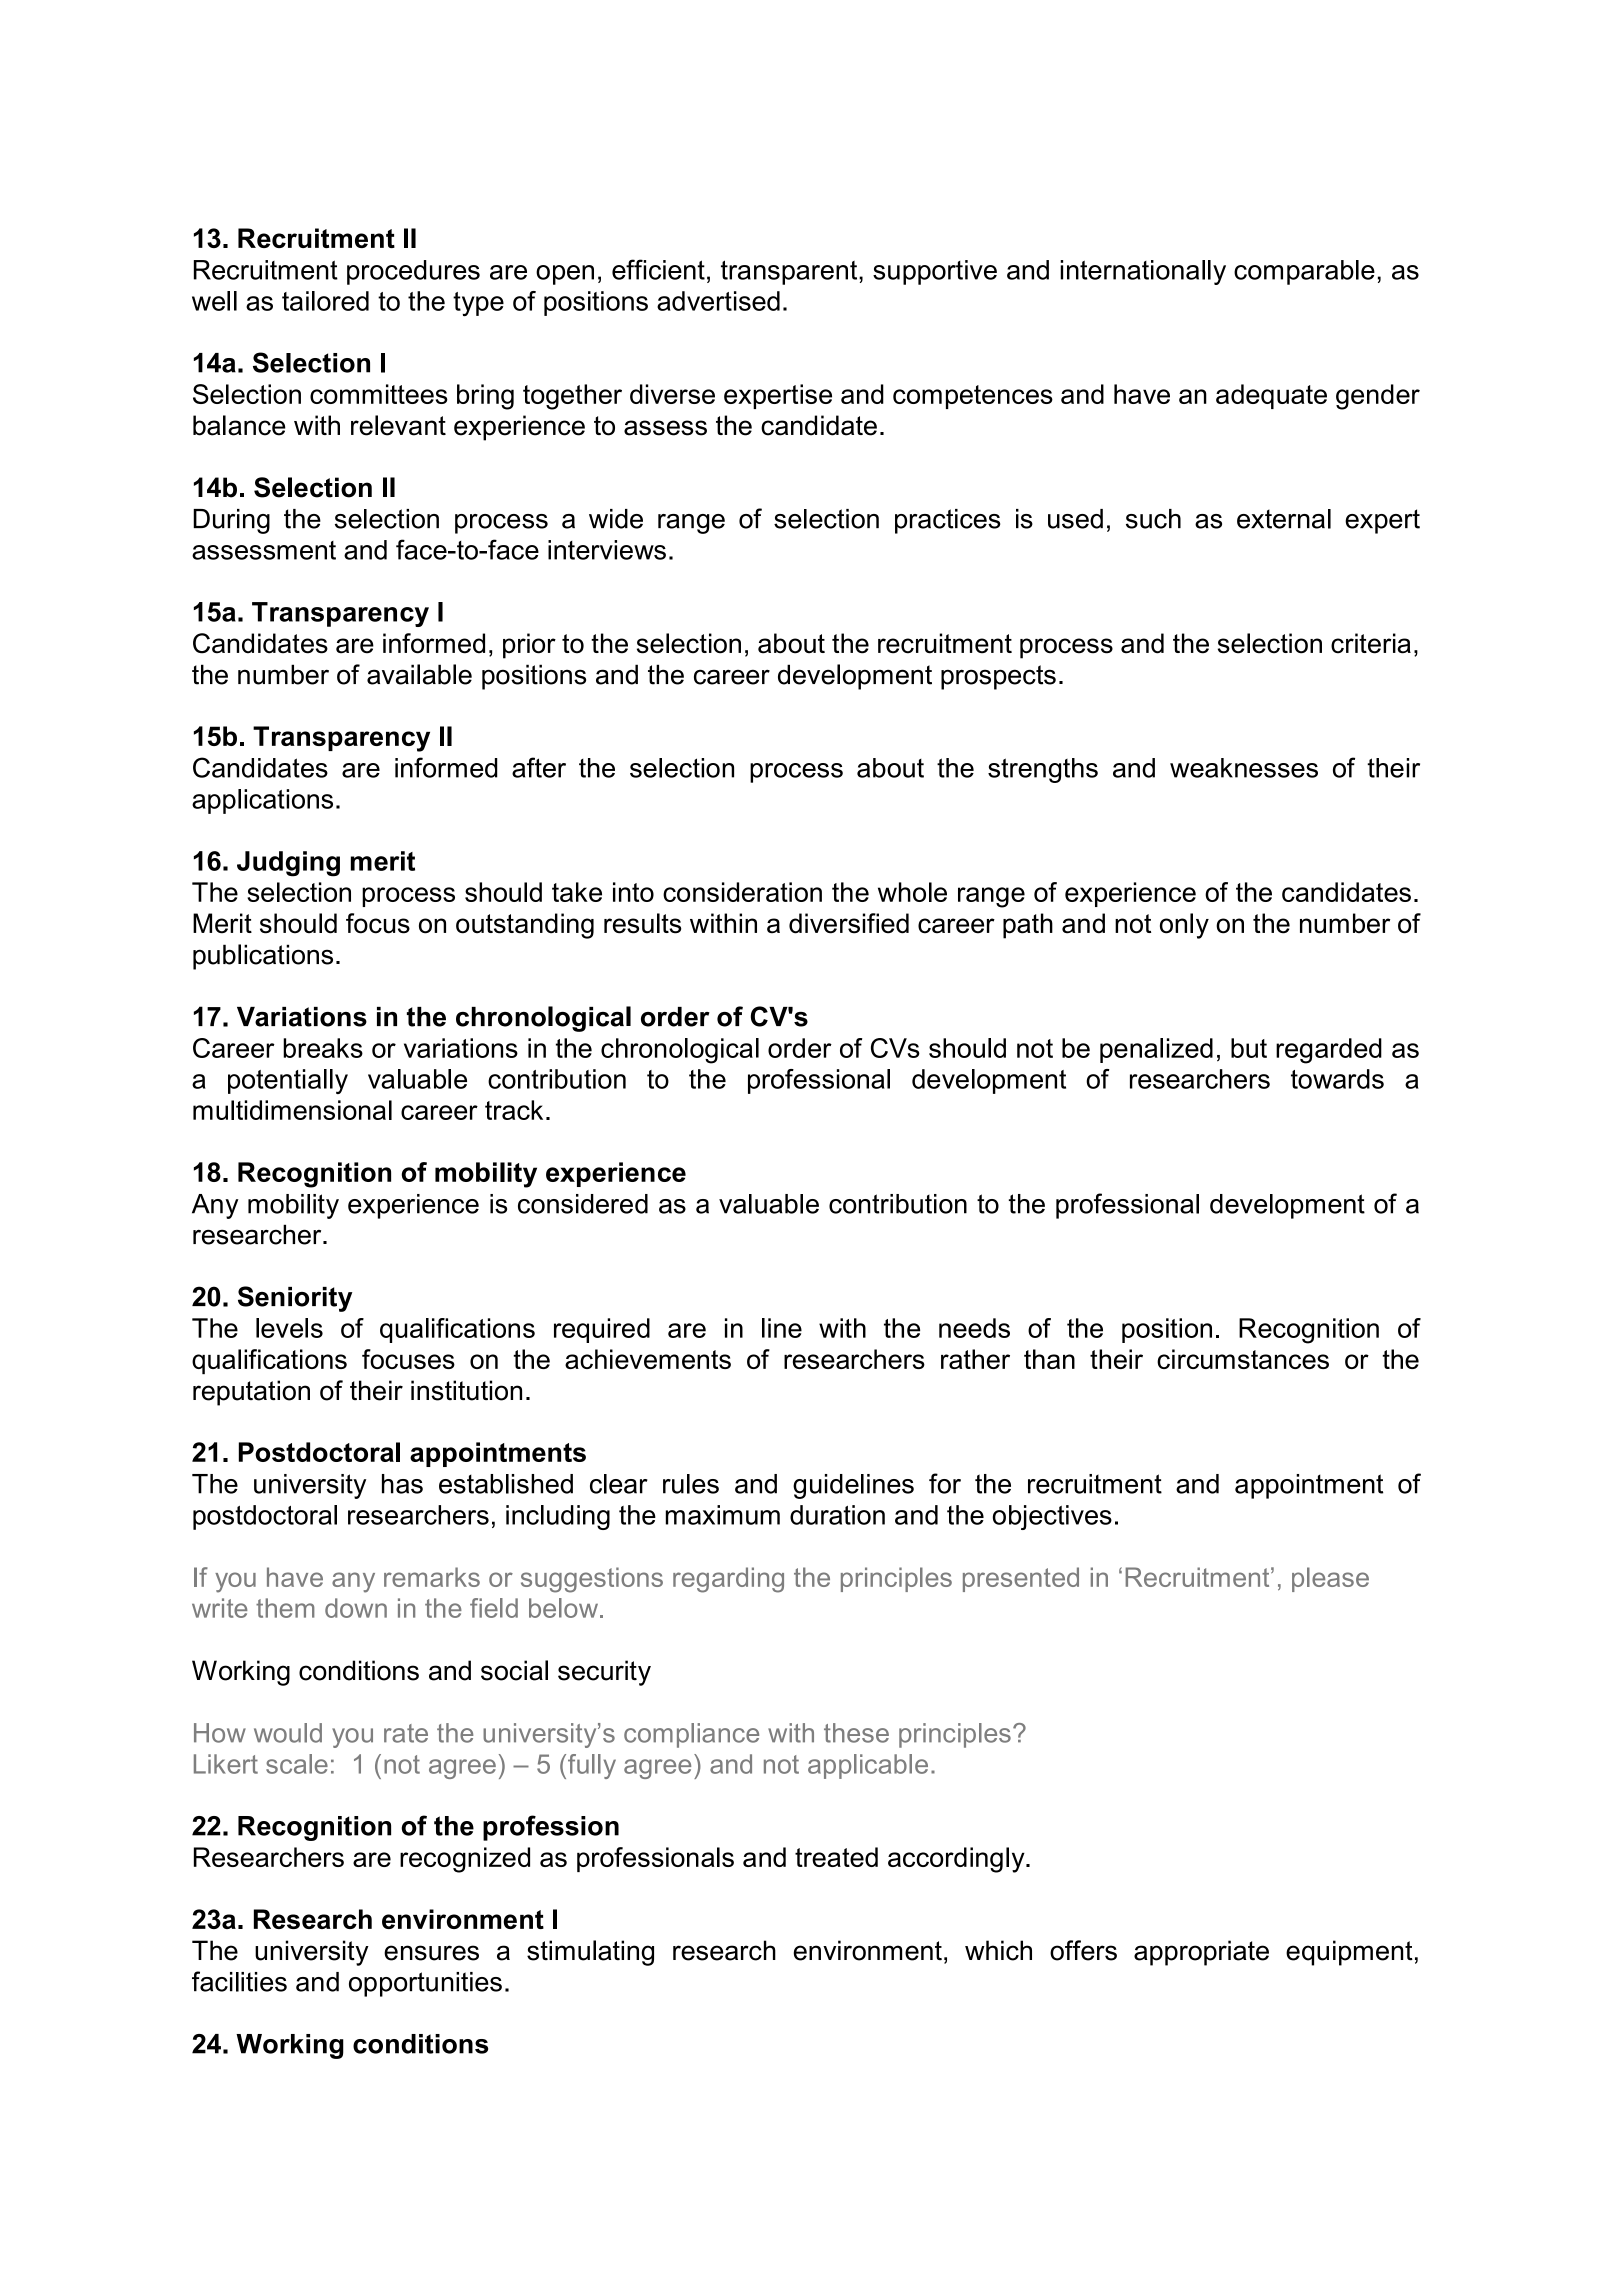 The height and width of the screenshot is (2279, 1612). I want to click on transparent, so click(790, 272).
